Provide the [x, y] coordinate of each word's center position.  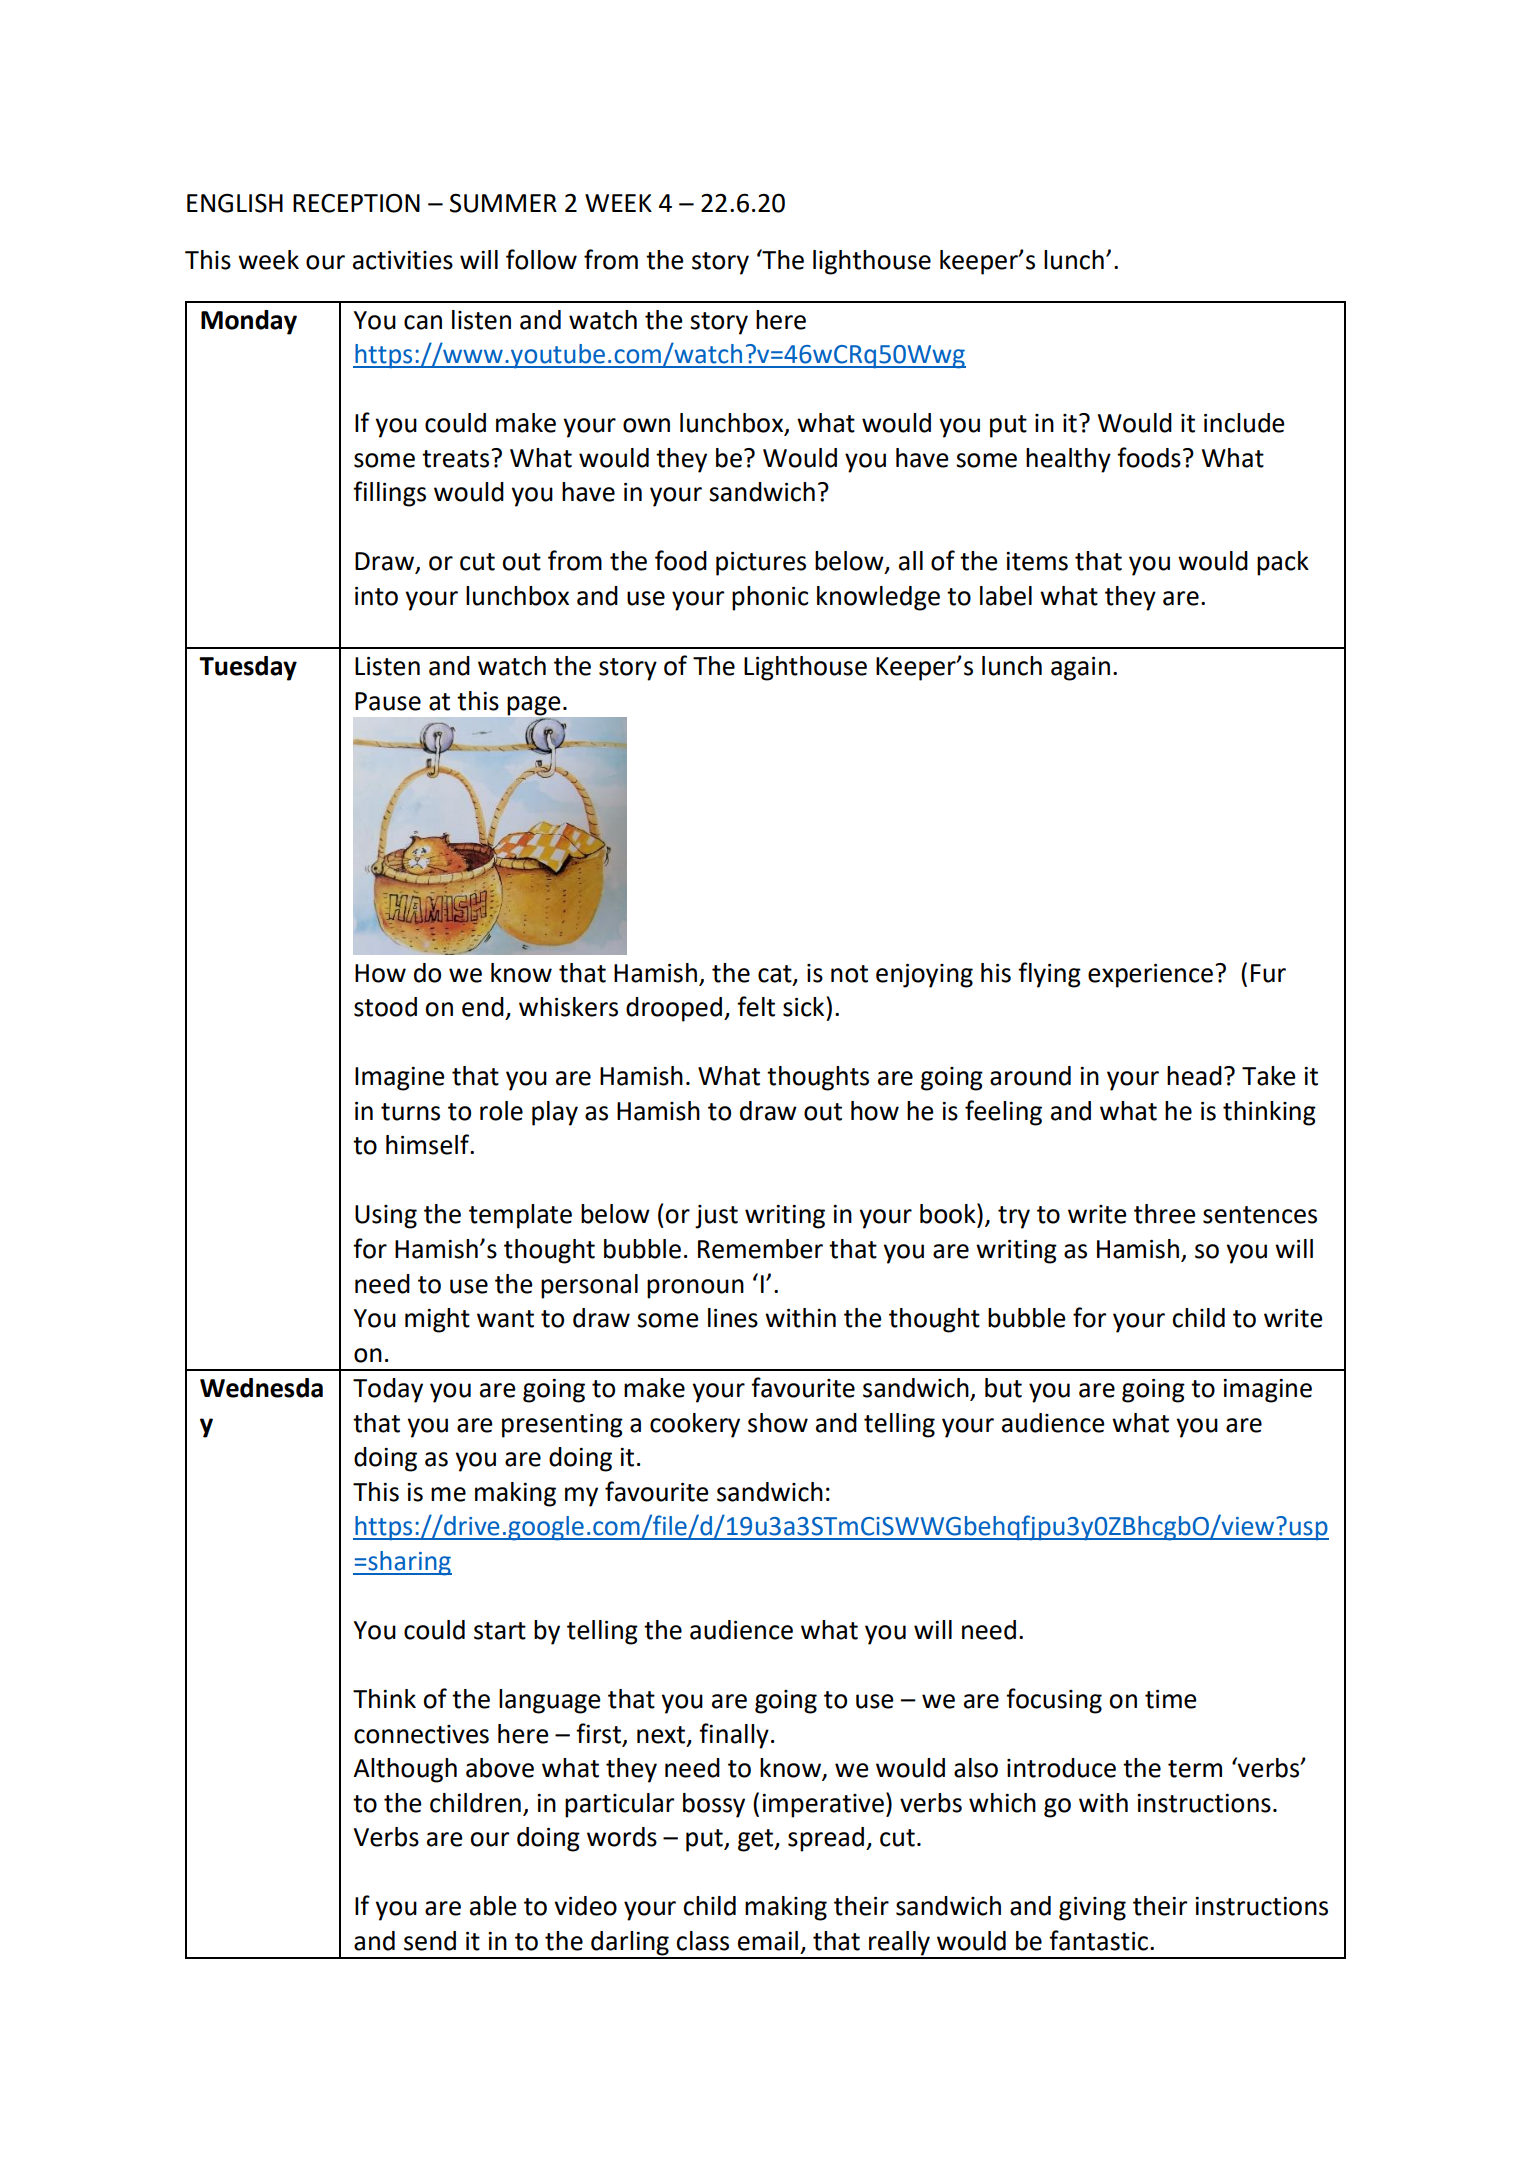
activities [403, 260]
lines [733, 1318]
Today [388, 1390]
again [1080, 669]
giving [1092, 1909]
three [1165, 1214]
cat [776, 974]
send [430, 1941]
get [757, 1840]
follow [541, 259]
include [1244, 423]
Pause [388, 701]
